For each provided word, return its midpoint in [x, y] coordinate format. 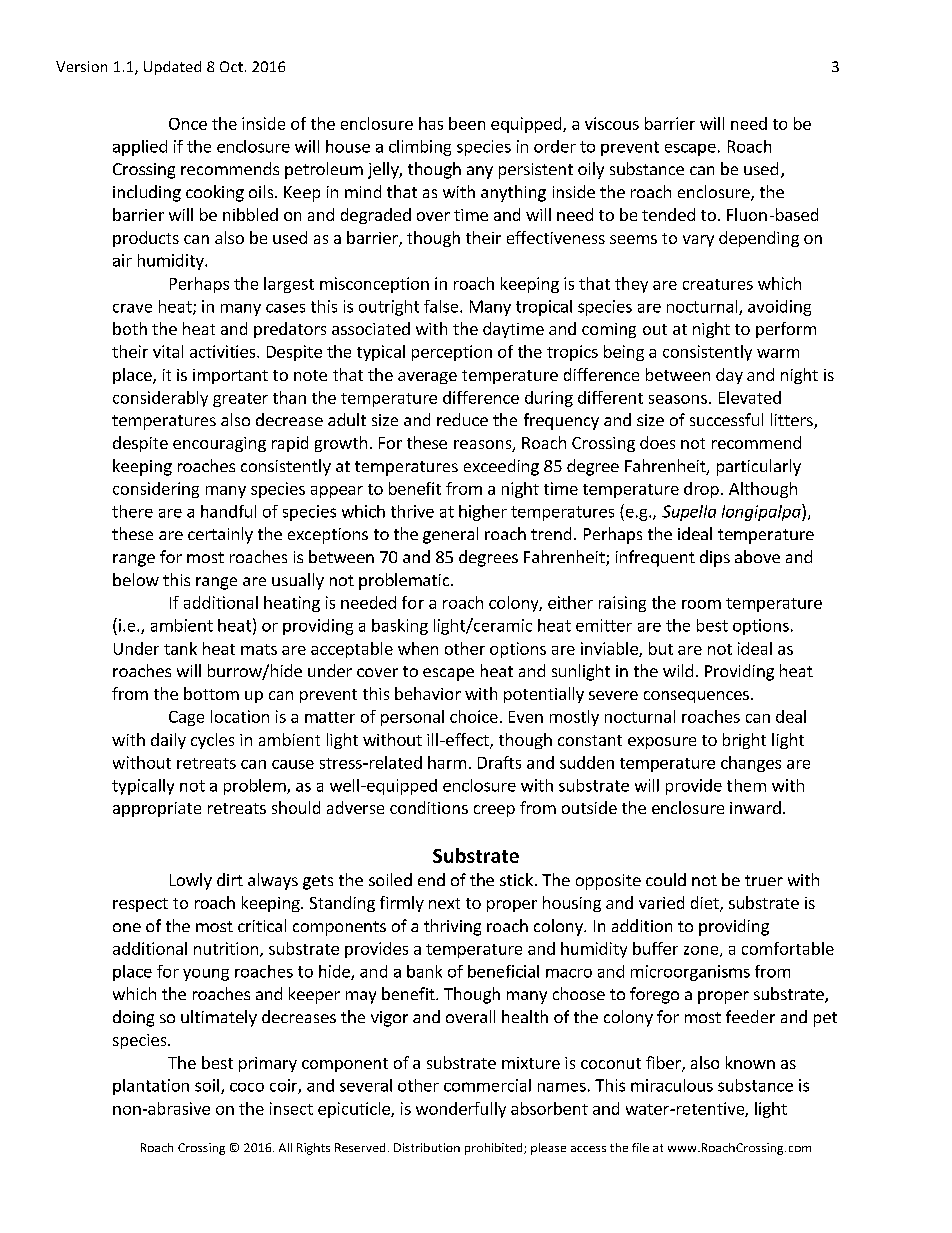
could [666, 879]
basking [400, 627]
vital [168, 351]
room [701, 604]
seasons [678, 399]
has [431, 123]
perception [452, 353]
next [444, 903]
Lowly [191, 881]
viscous [612, 123]
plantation [151, 1087]
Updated [172, 68]
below [136, 579]
